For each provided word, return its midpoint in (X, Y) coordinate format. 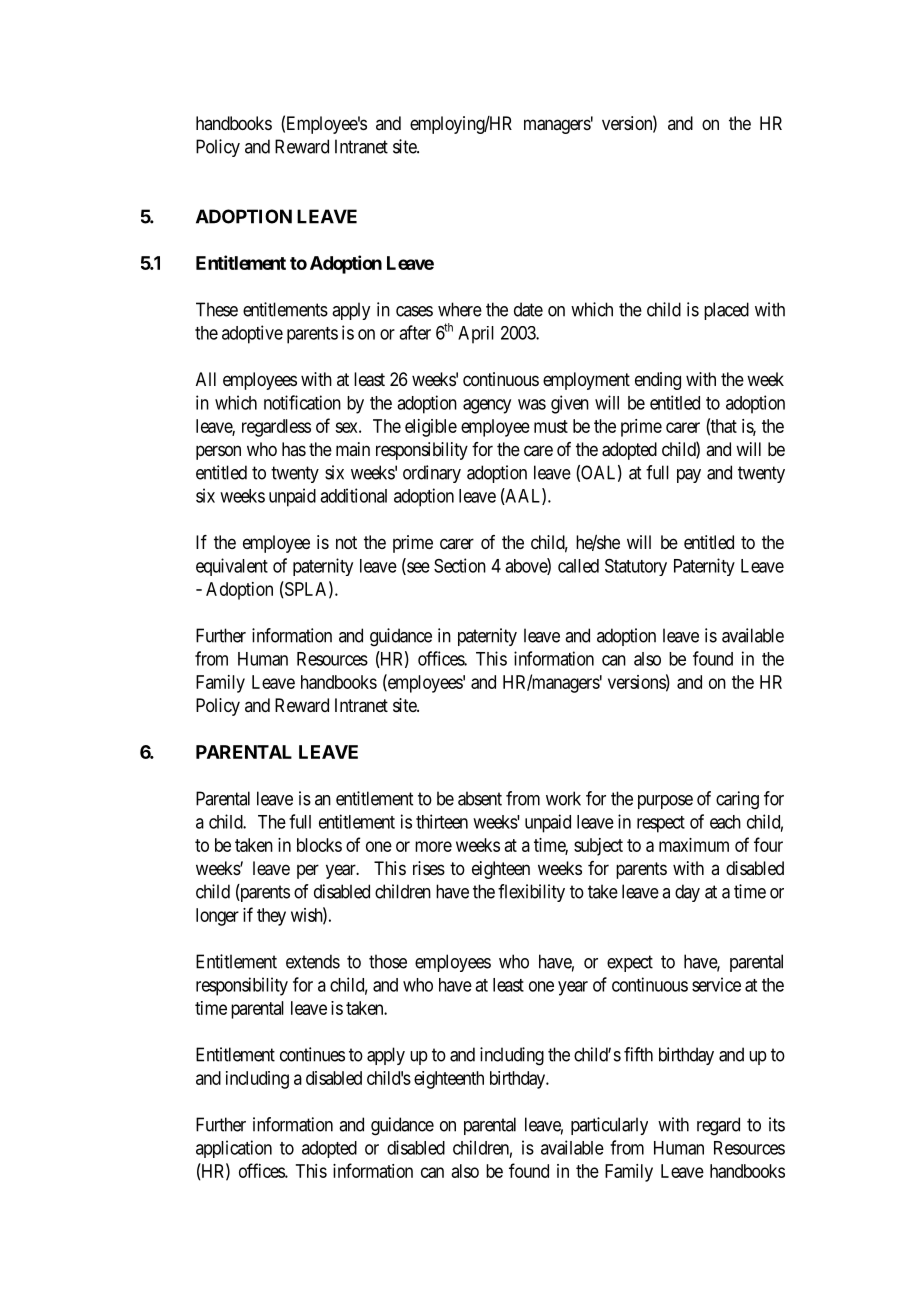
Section (460, 565)
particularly (609, 1126)
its (777, 1124)
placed (726, 311)
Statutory (636, 567)
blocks (319, 845)
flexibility (531, 893)
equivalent (232, 567)
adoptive (252, 334)
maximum (694, 845)
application (234, 1149)
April (476, 335)
